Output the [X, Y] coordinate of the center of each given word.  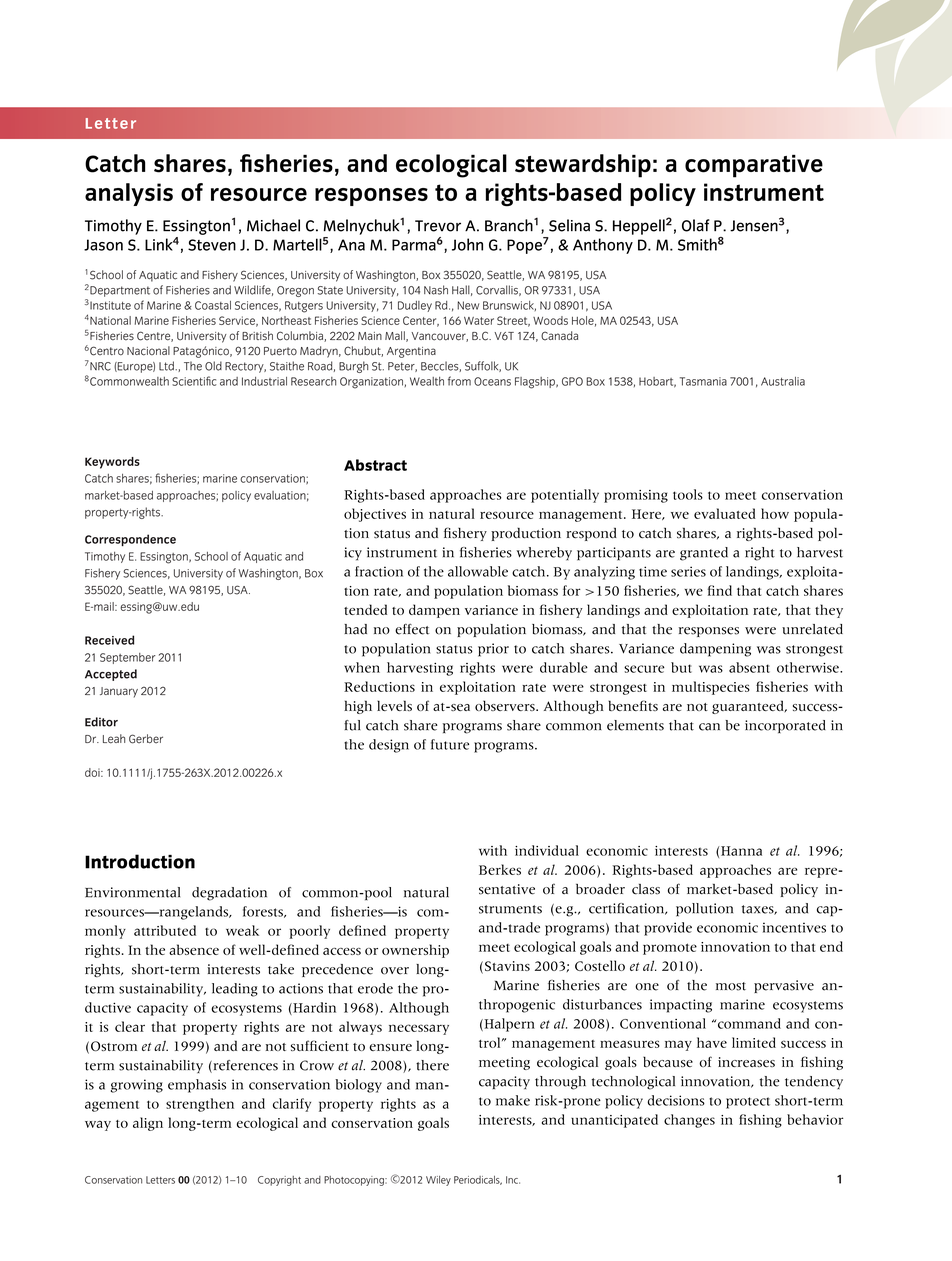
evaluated [725, 513]
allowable [478, 571]
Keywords [112, 463]
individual [547, 850]
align [148, 1124]
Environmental [132, 892]
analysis [129, 194]
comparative [754, 166]
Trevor [438, 226]
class [646, 889]
